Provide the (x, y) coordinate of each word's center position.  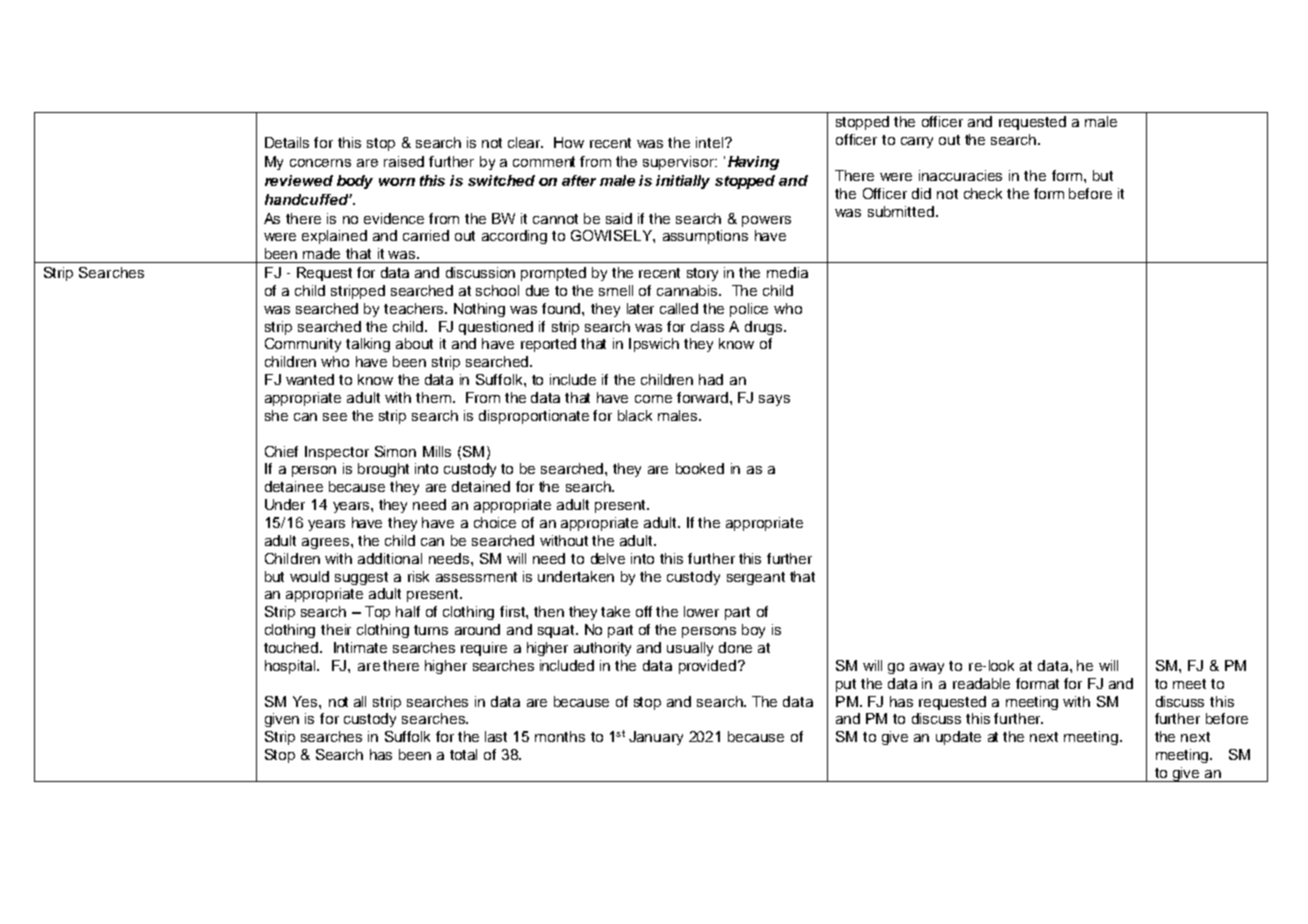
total (463, 754)
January (656, 738)
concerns (320, 163)
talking (368, 345)
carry (917, 142)
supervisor (680, 163)
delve (608, 558)
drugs (765, 328)
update (958, 738)
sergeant (756, 578)
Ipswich (654, 345)
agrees (327, 543)
